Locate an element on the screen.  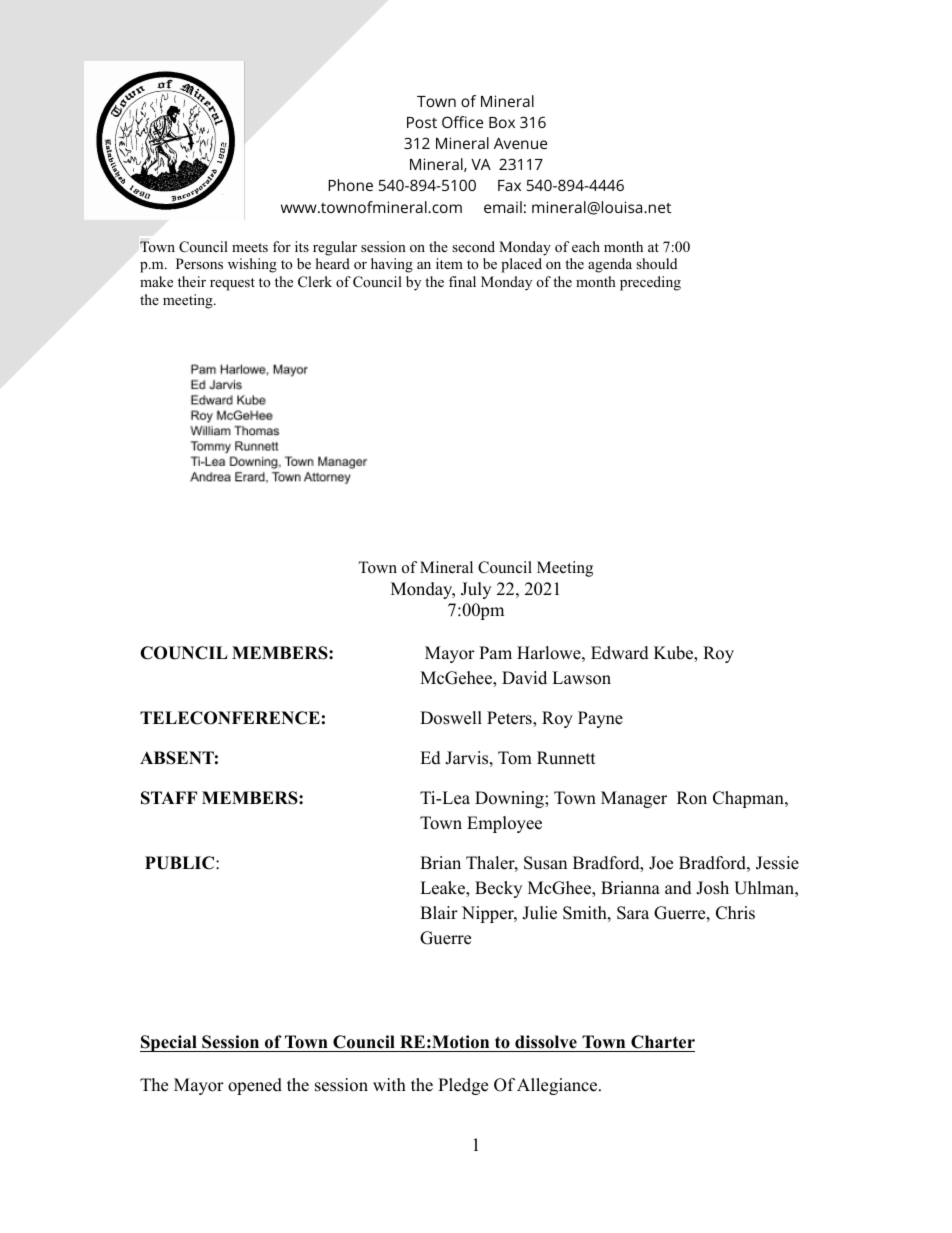
opened is located at coordinates (255, 1086).
